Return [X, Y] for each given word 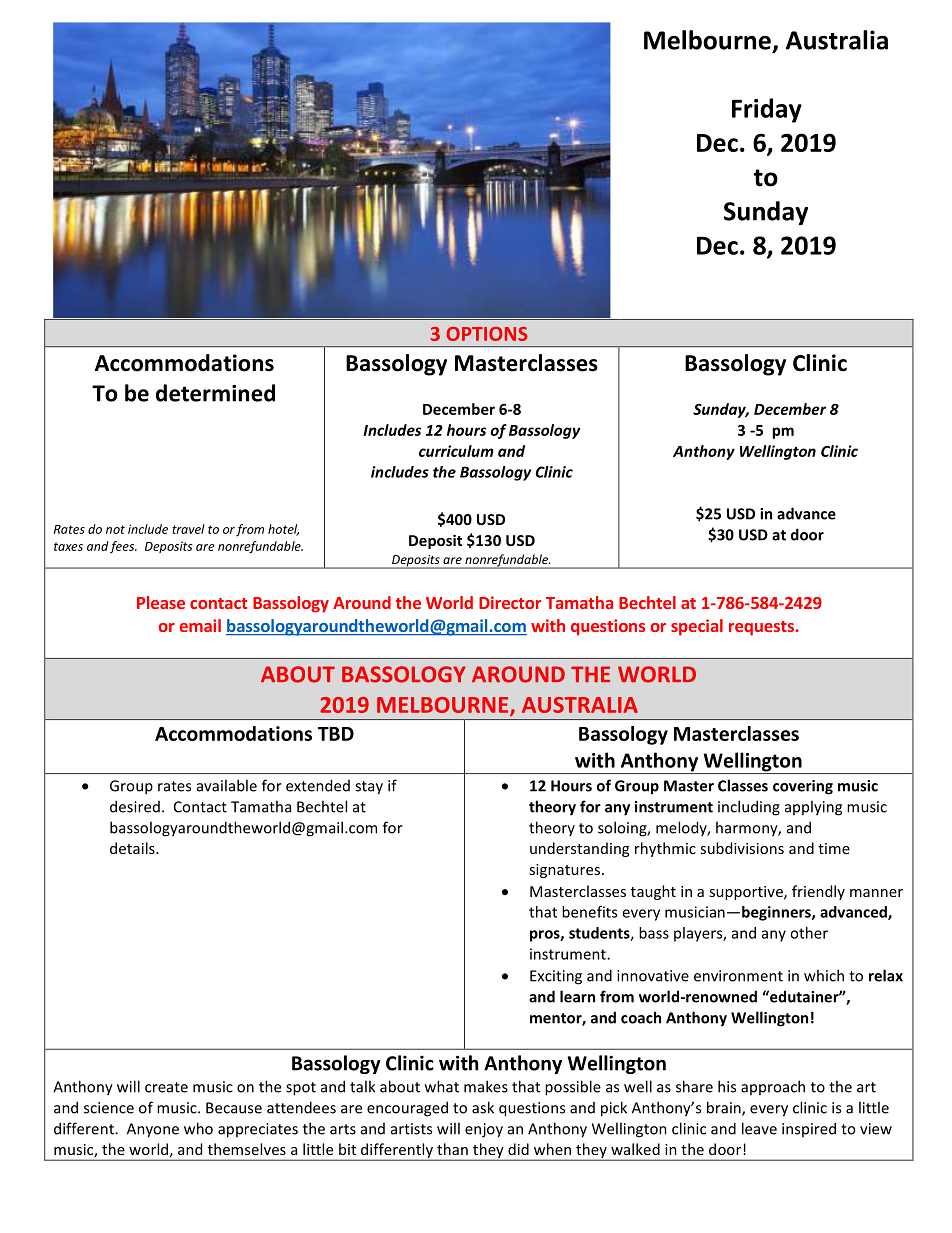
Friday [767, 110]
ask [483, 1107]
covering [803, 787]
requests [762, 628]
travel [188, 529]
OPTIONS [487, 334]
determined [215, 393]
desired [135, 806]
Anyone [153, 1130]
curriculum [456, 451]
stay [369, 788]
